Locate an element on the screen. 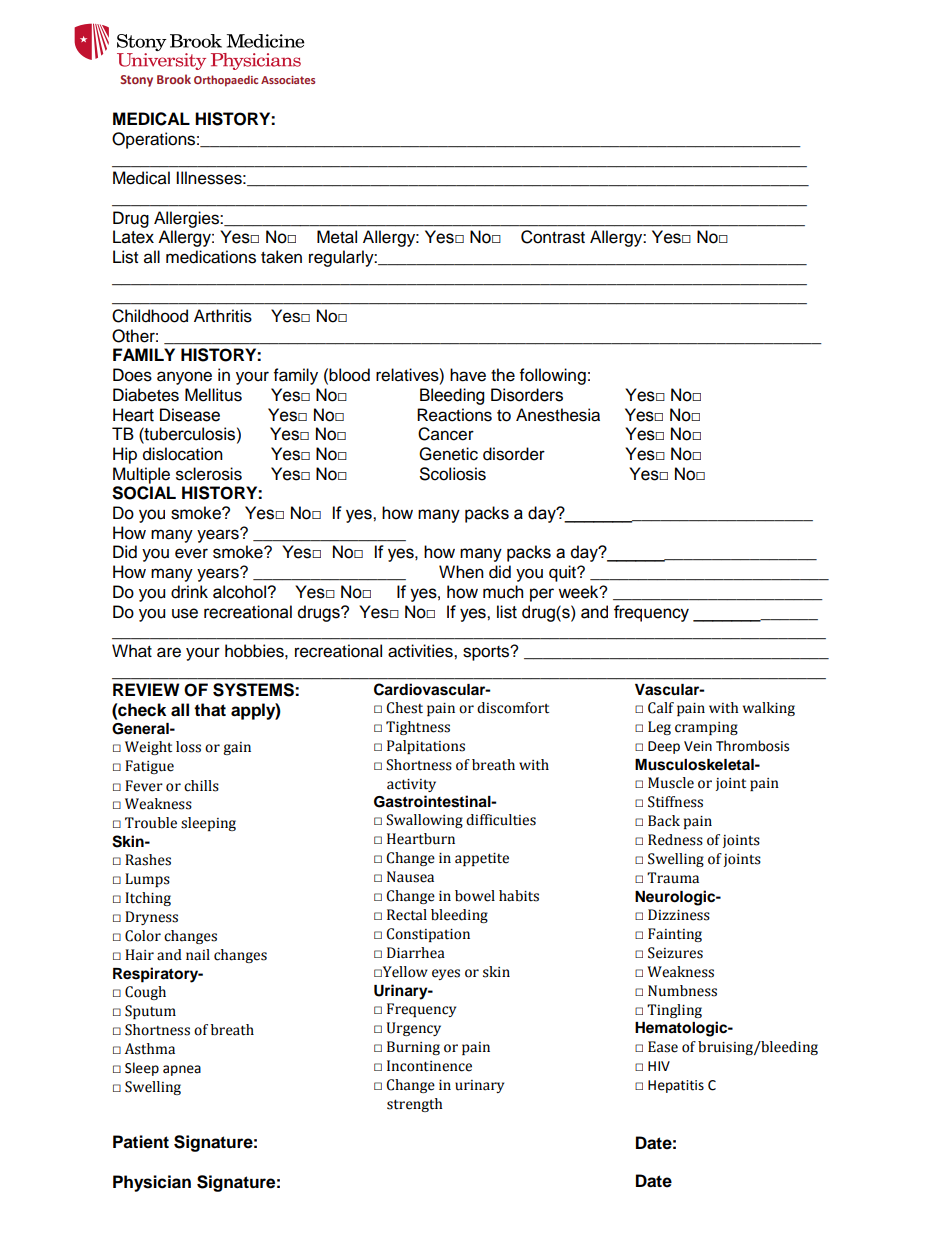 This screenshot has height=1233, width=952. Stiffness is located at coordinates (675, 802).
